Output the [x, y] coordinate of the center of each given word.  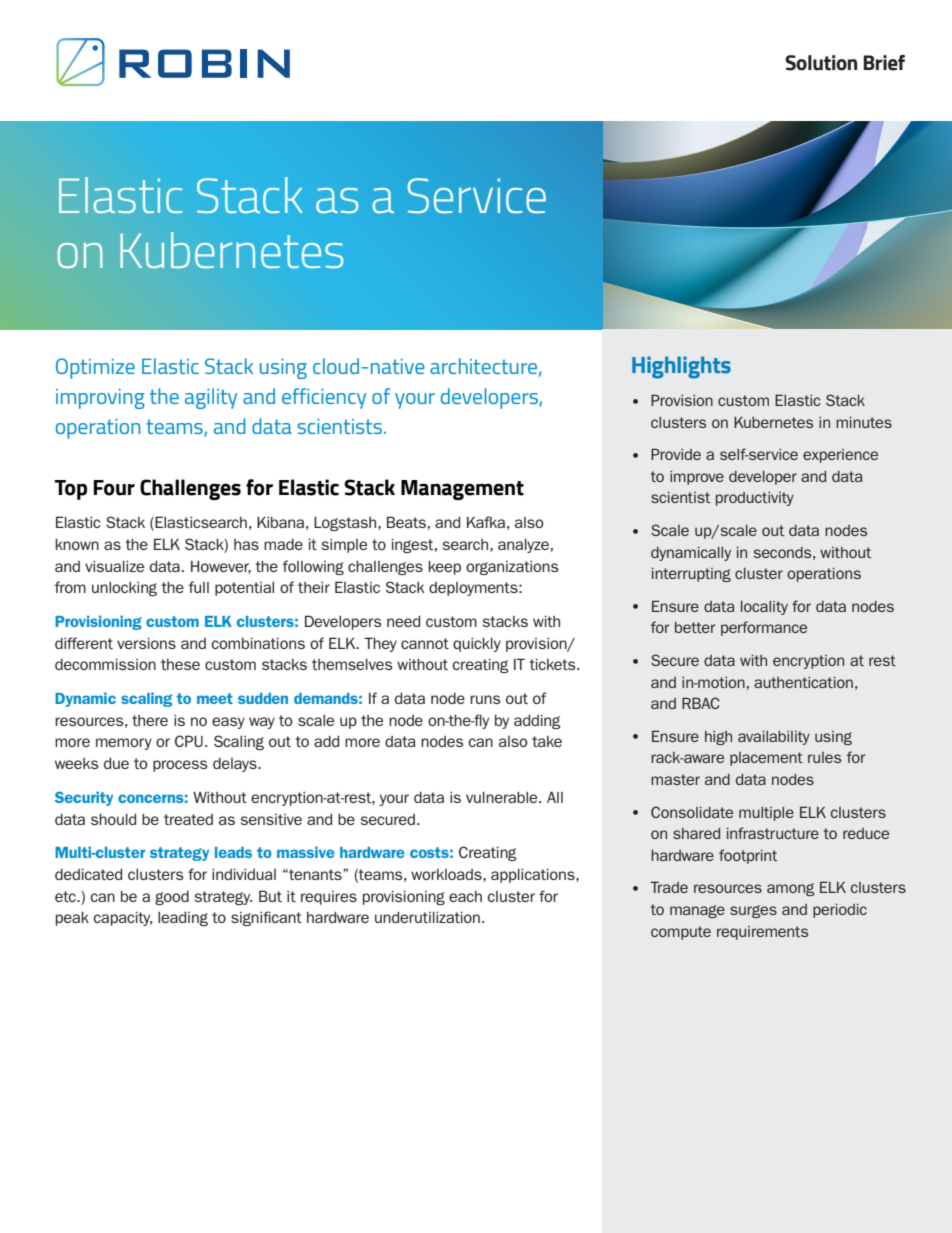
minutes [864, 422]
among [790, 889]
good [172, 898]
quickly [477, 644]
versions [146, 643]
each [465, 896]
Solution [821, 63]
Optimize [95, 368]
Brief [884, 63]
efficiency [324, 398]
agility [211, 398]
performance [764, 628]
